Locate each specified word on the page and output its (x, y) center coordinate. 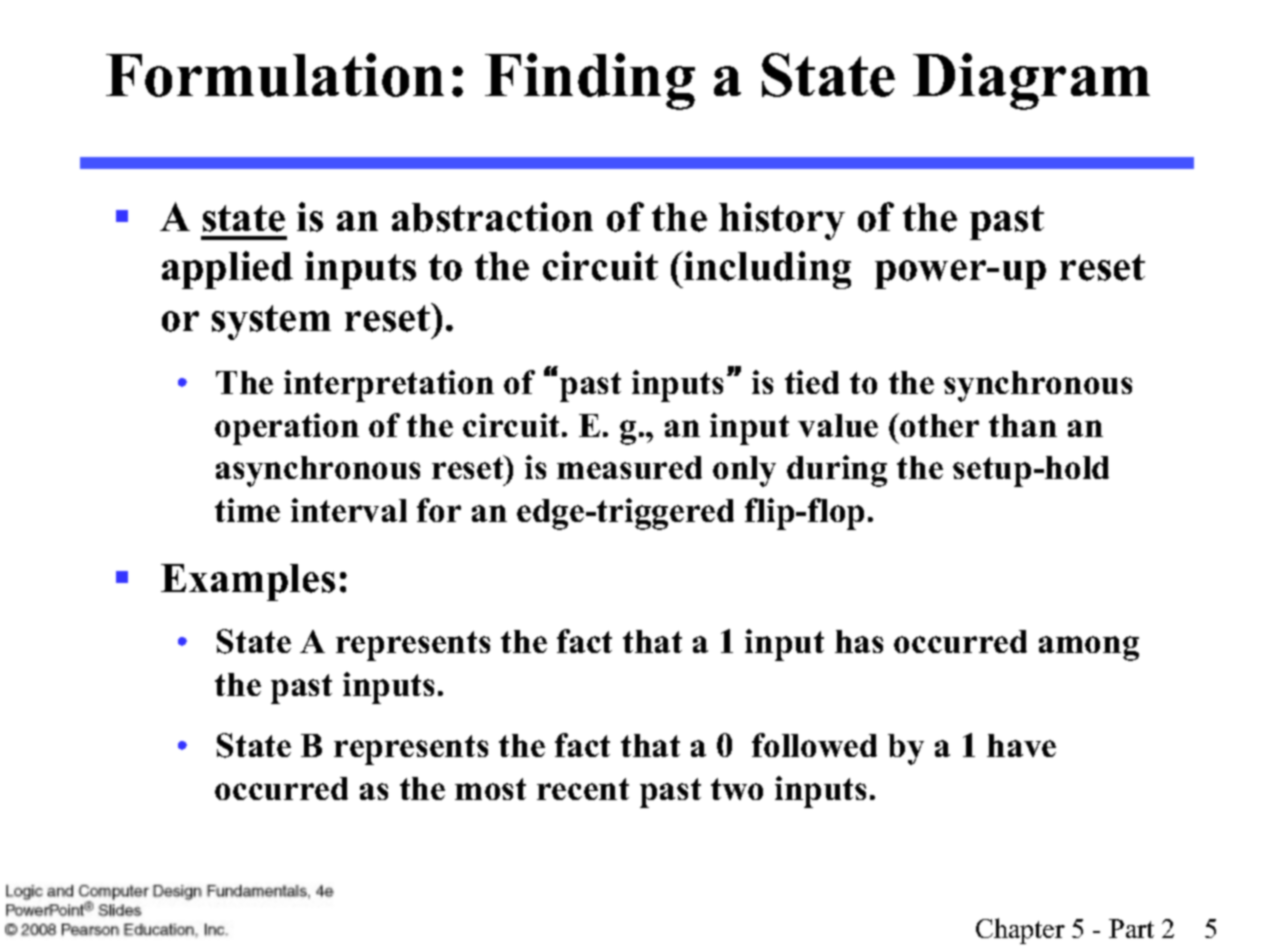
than (1023, 425)
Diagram (1031, 81)
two (737, 789)
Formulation (275, 75)
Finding (590, 81)
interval (349, 510)
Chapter (1020, 931)
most (490, 789)
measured (629, 467)
